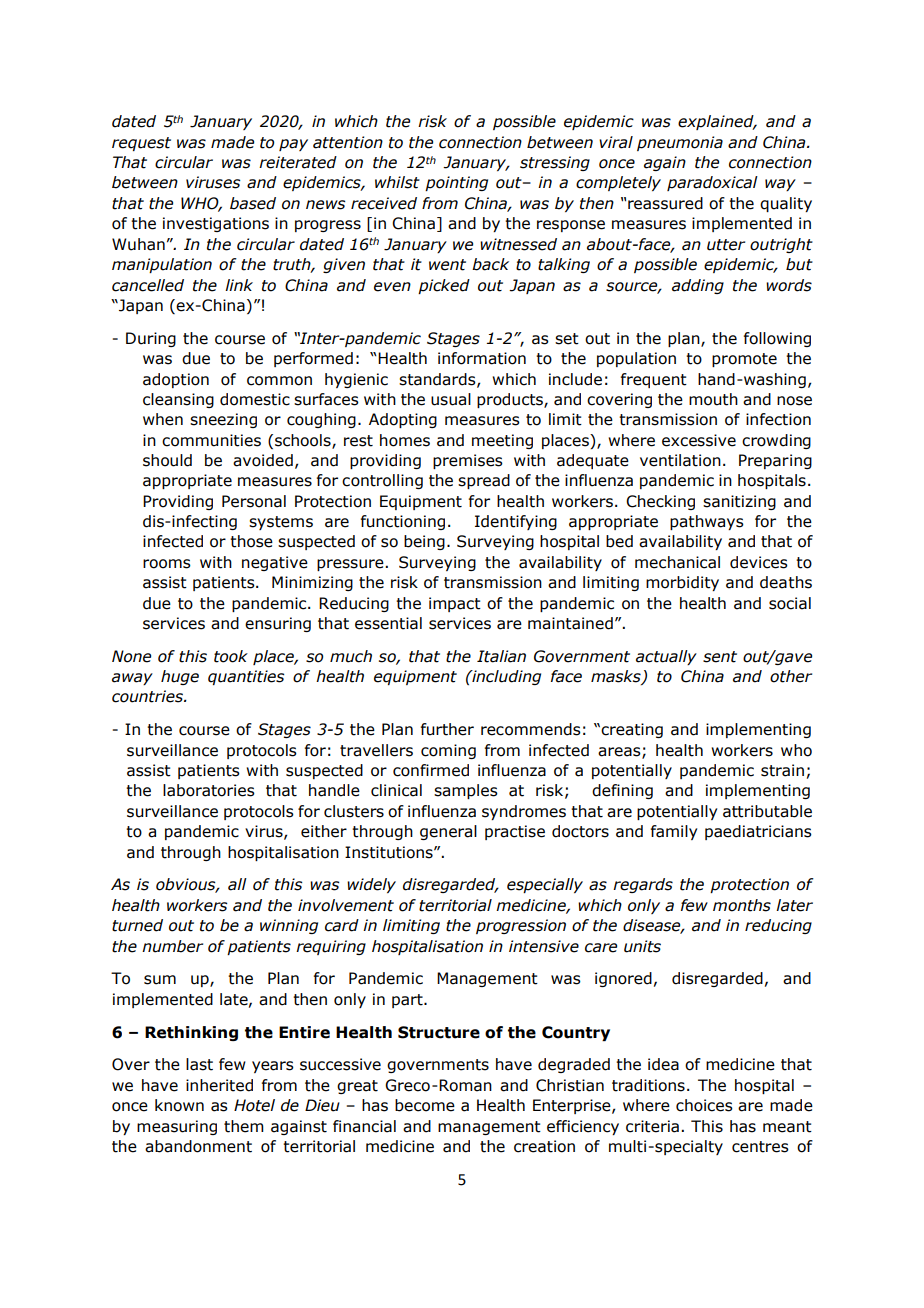  I want to click on number, so click(172, 946).
